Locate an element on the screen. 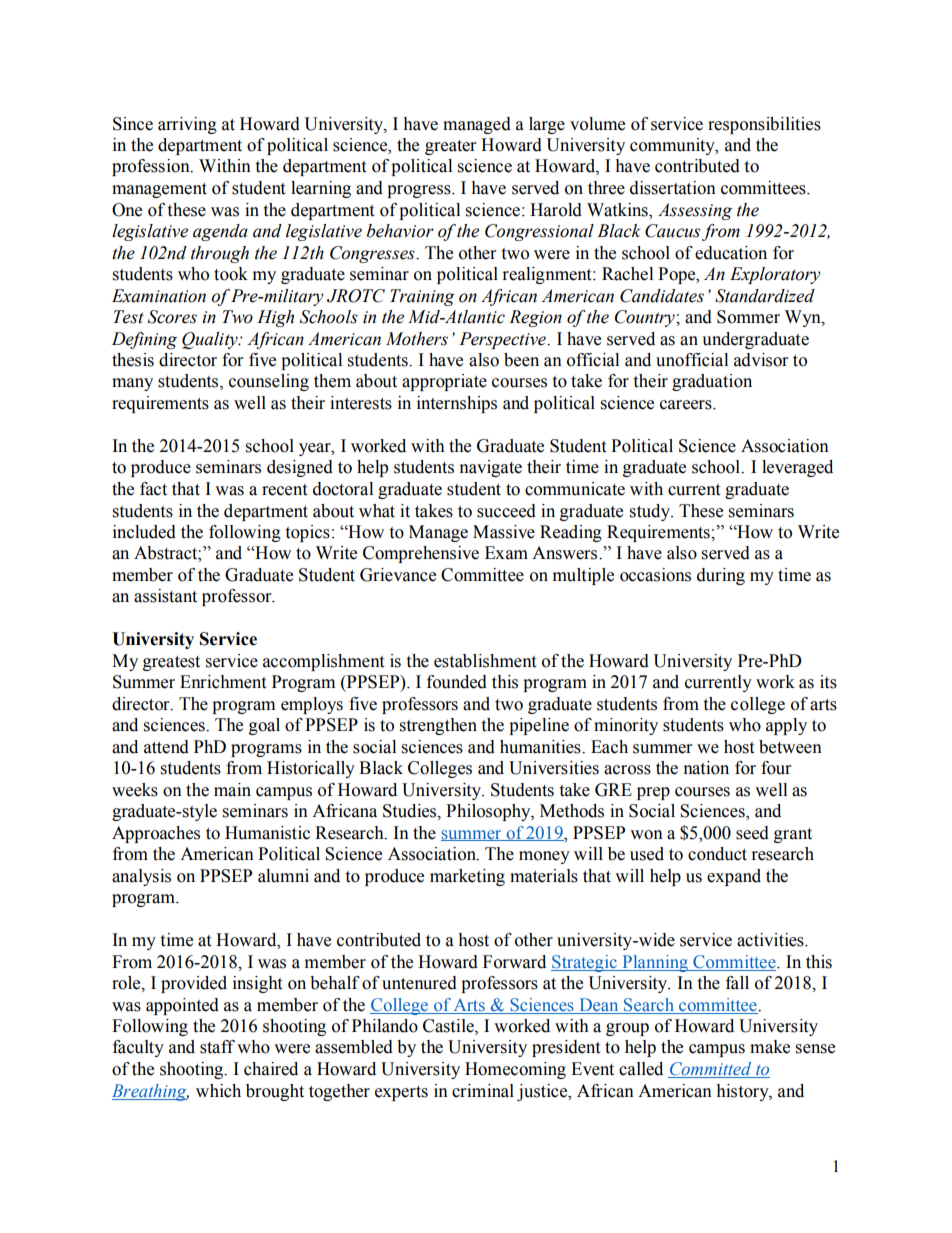  greater is located at coordinates (450, 147).
